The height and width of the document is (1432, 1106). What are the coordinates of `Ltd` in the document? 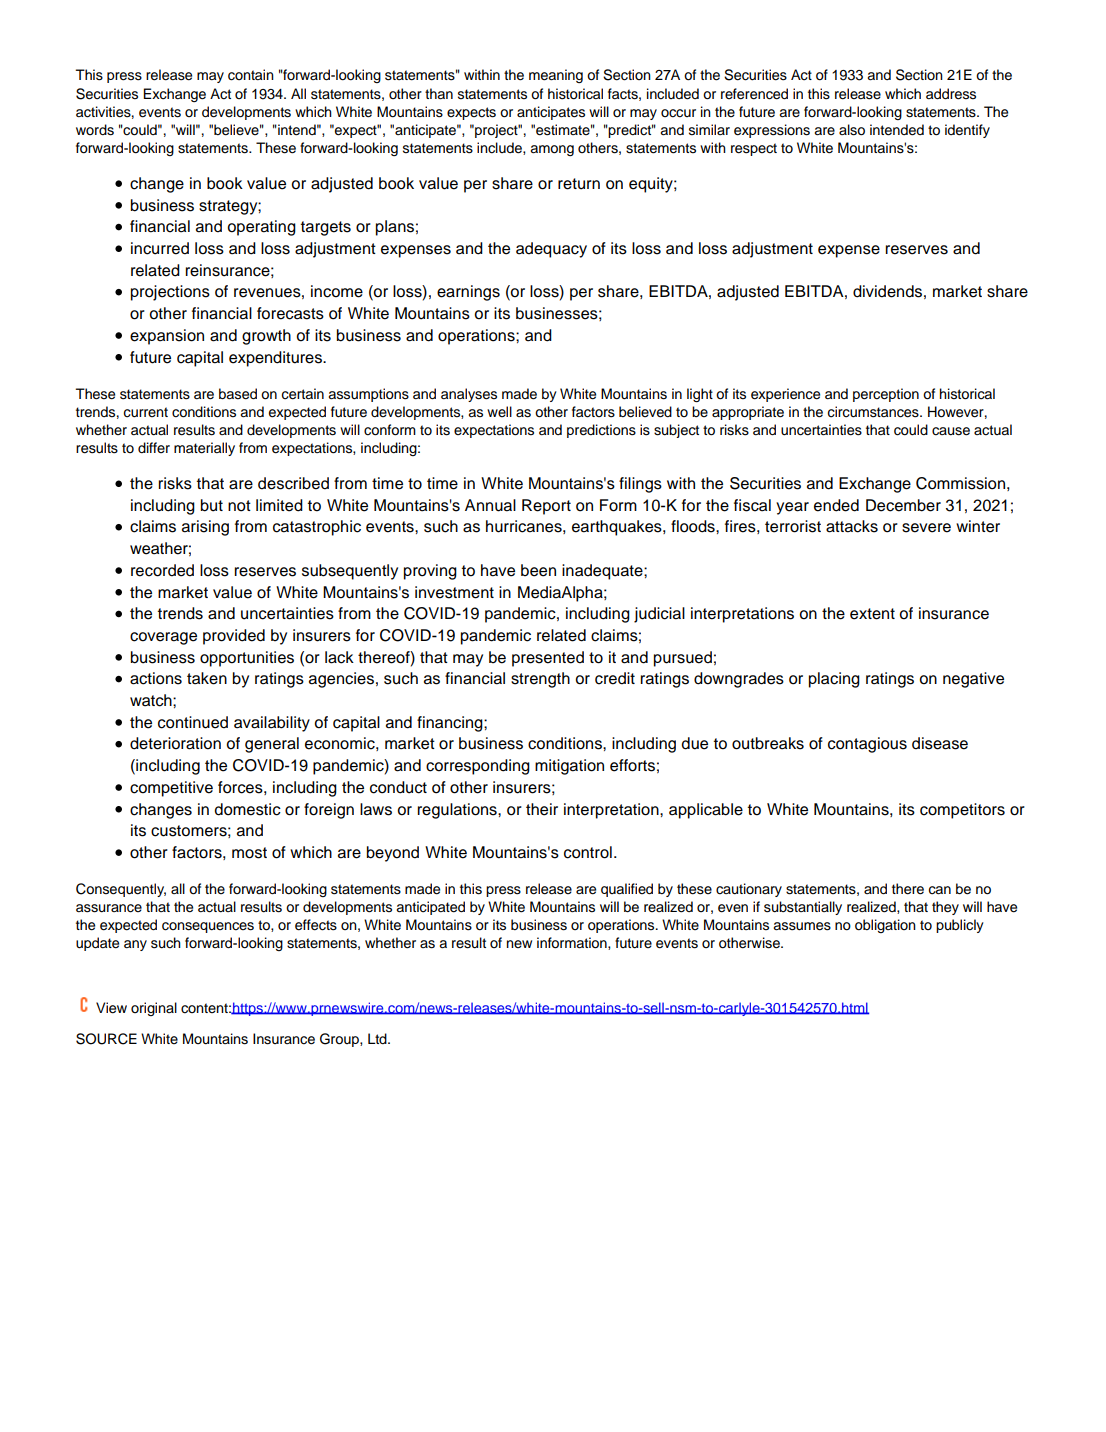 It's located at (378, 1038).
